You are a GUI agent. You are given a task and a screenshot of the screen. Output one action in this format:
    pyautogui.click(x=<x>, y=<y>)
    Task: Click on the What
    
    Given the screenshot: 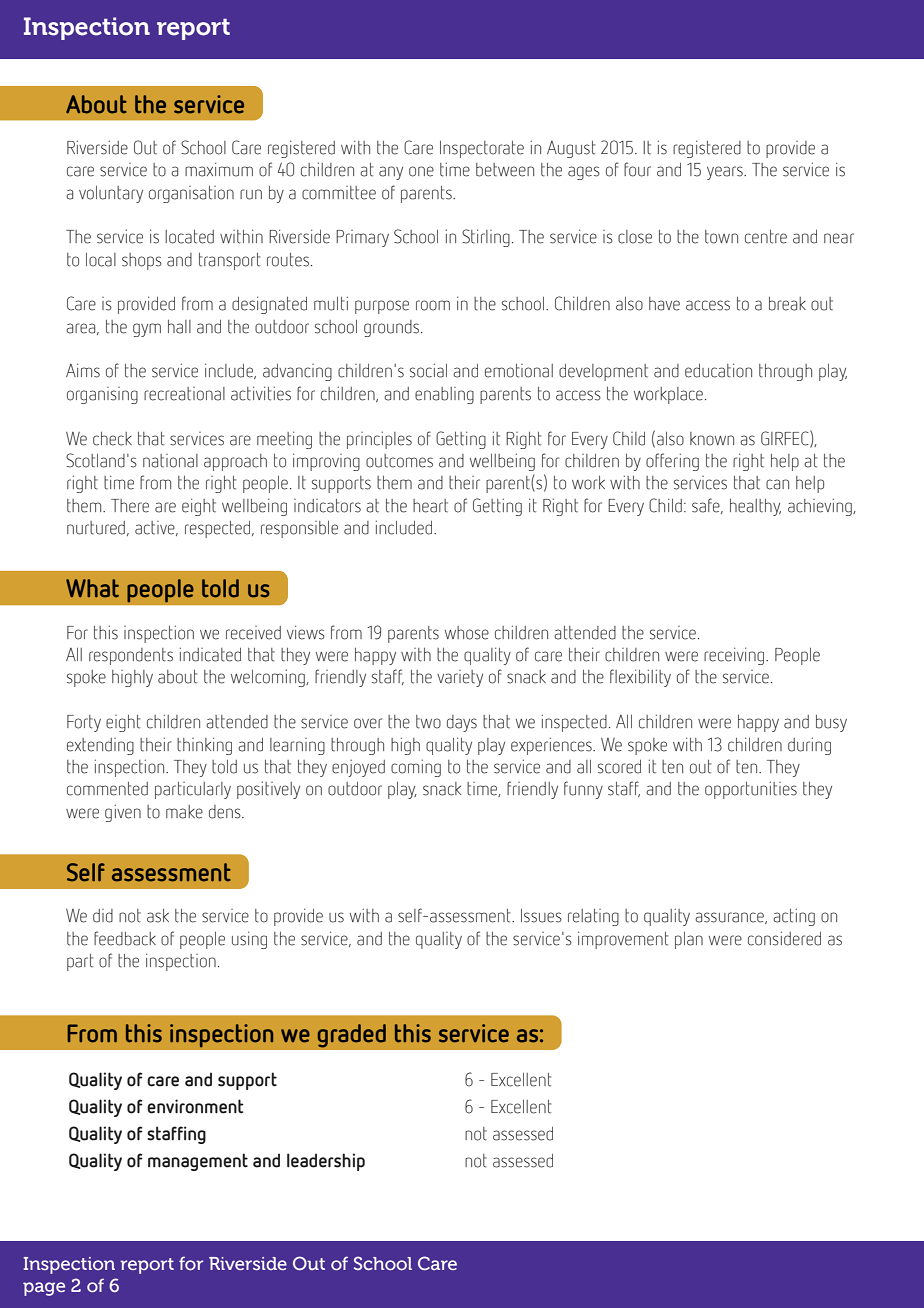 What is the action you would take?
    pyautogui.click(x=92, y=588)
